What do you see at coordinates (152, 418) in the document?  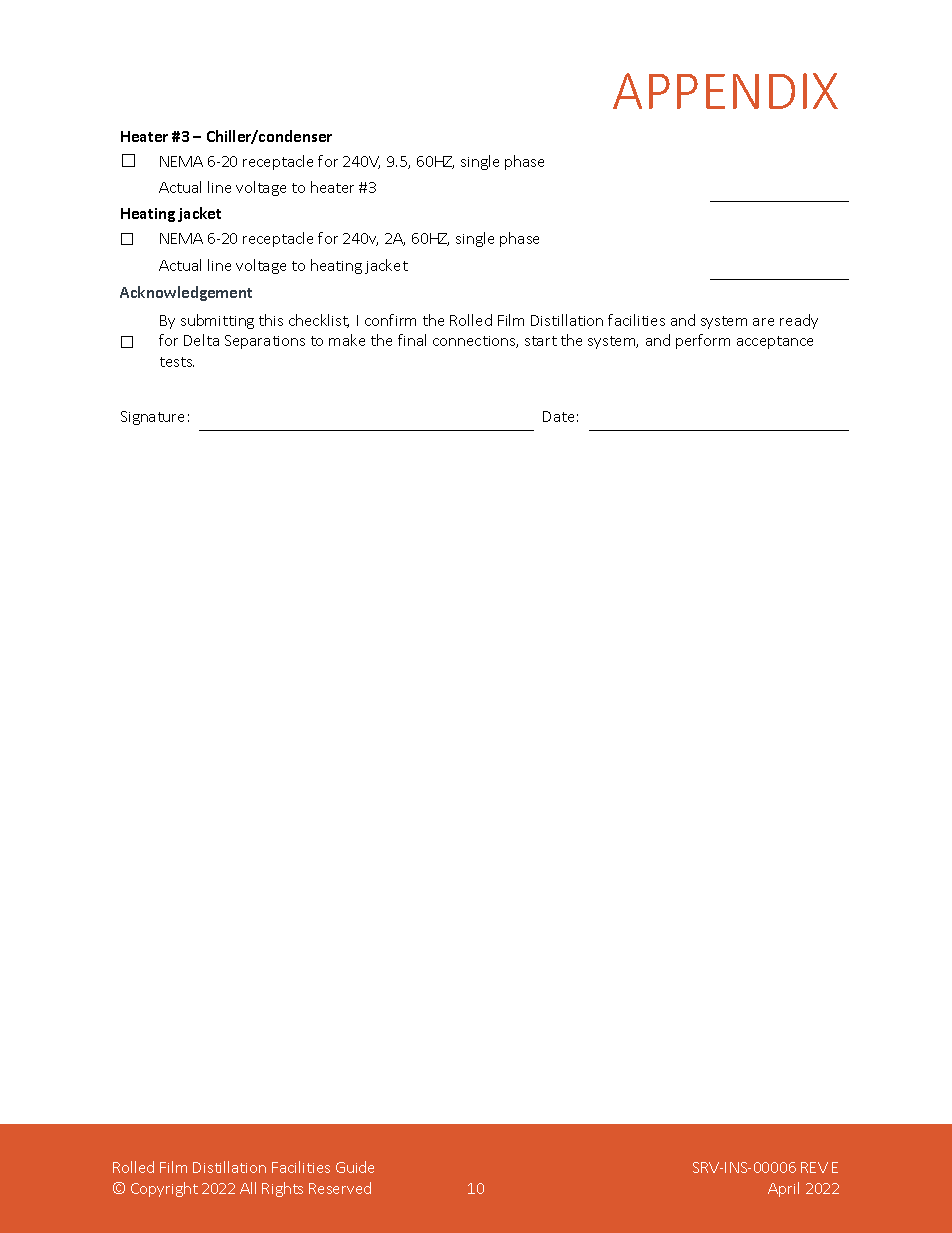 I see `Signature` at bounding box center [152, 418].
